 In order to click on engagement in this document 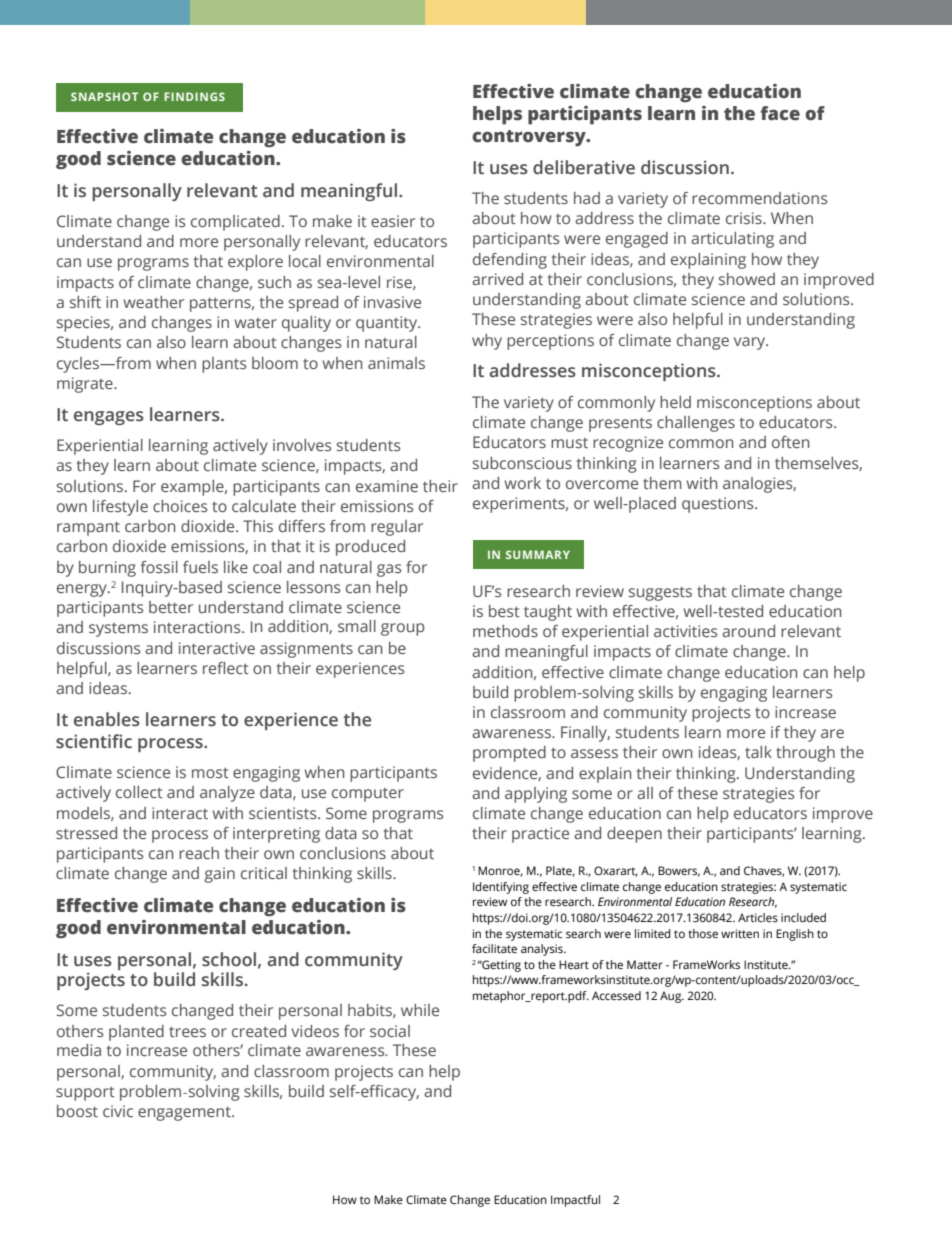, I will do `click(185, 1113)`.
